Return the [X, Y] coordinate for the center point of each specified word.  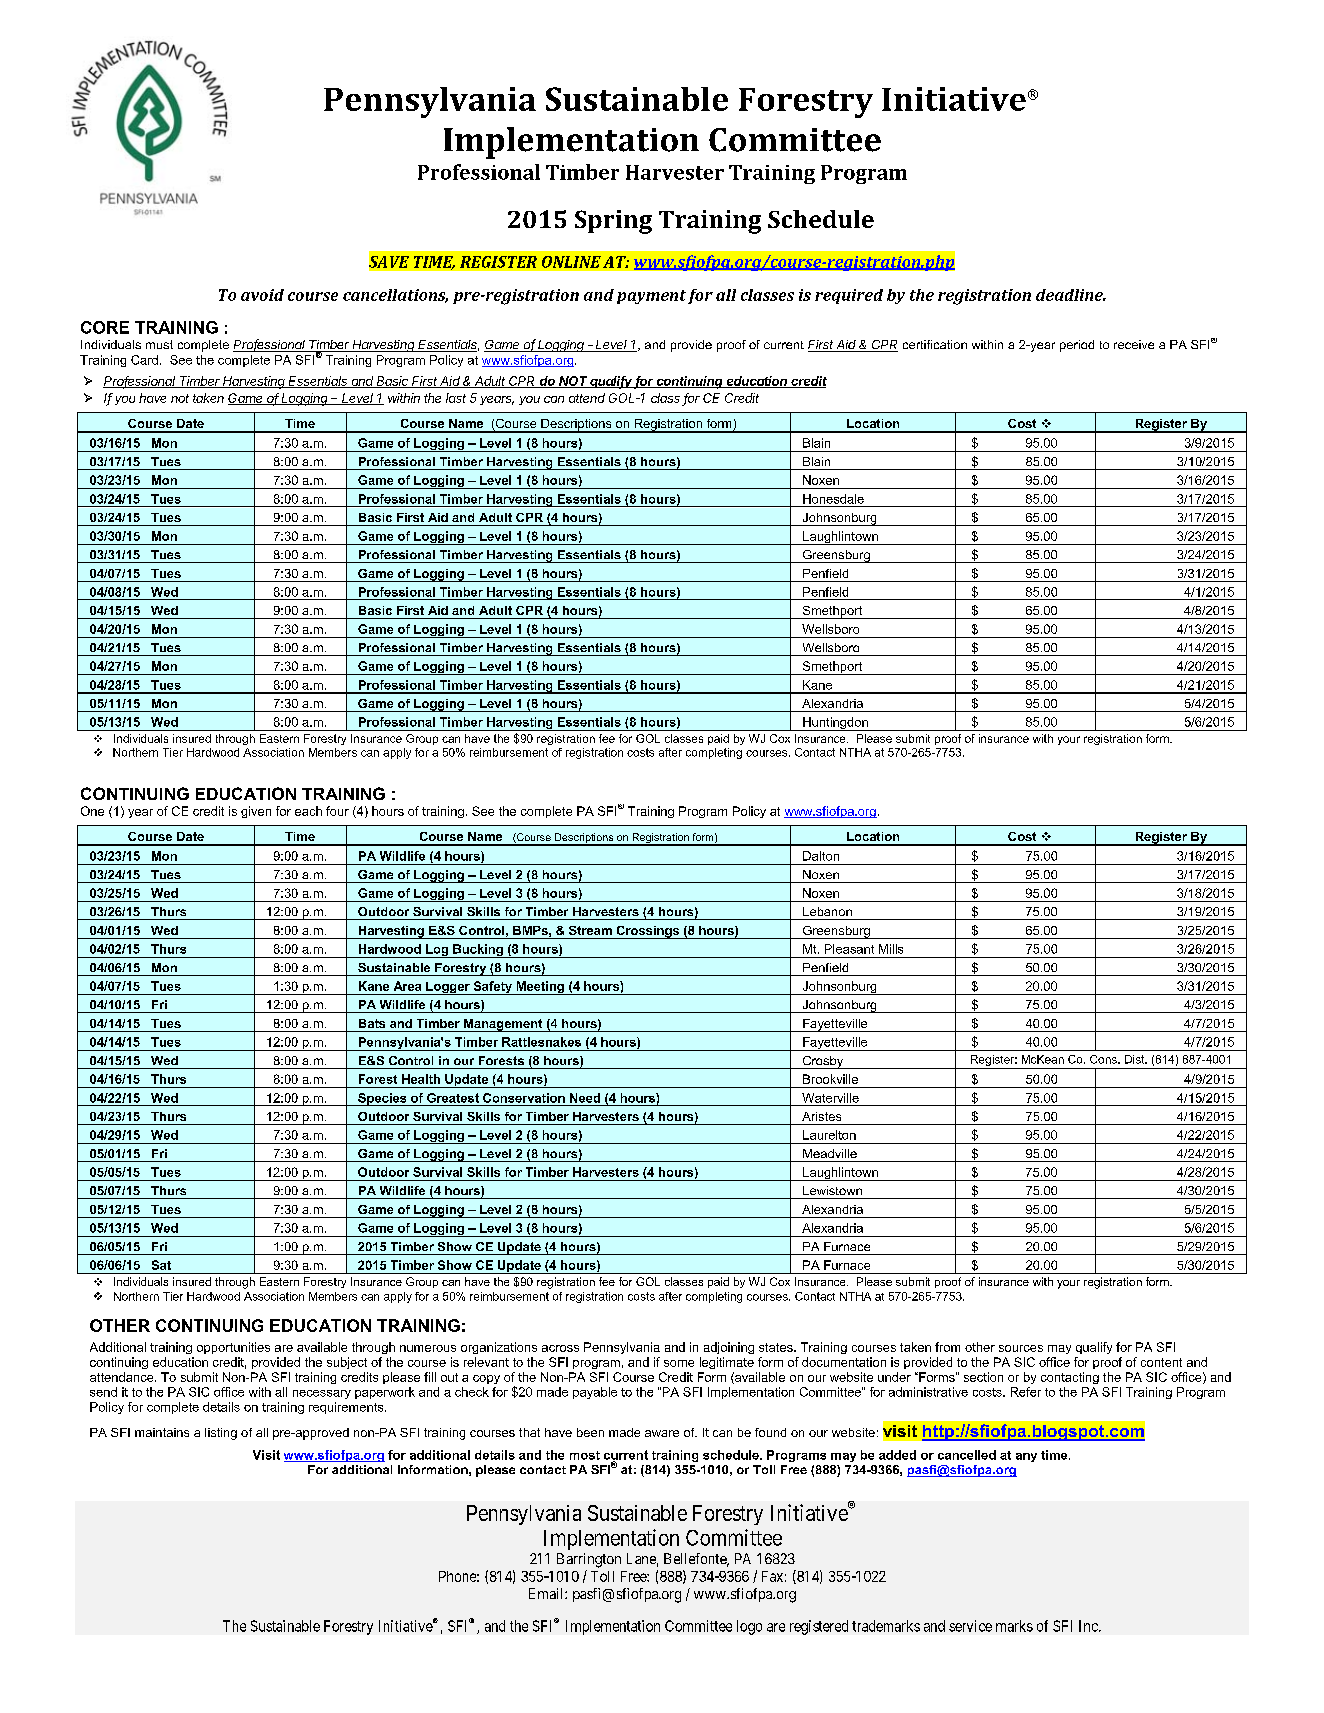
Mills [891, 949]
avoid [262, 295]
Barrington [589, 1560]
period [1077, 346]
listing [221, 1434]
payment [651, 297]
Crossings [648, 932]
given [256, 812]
